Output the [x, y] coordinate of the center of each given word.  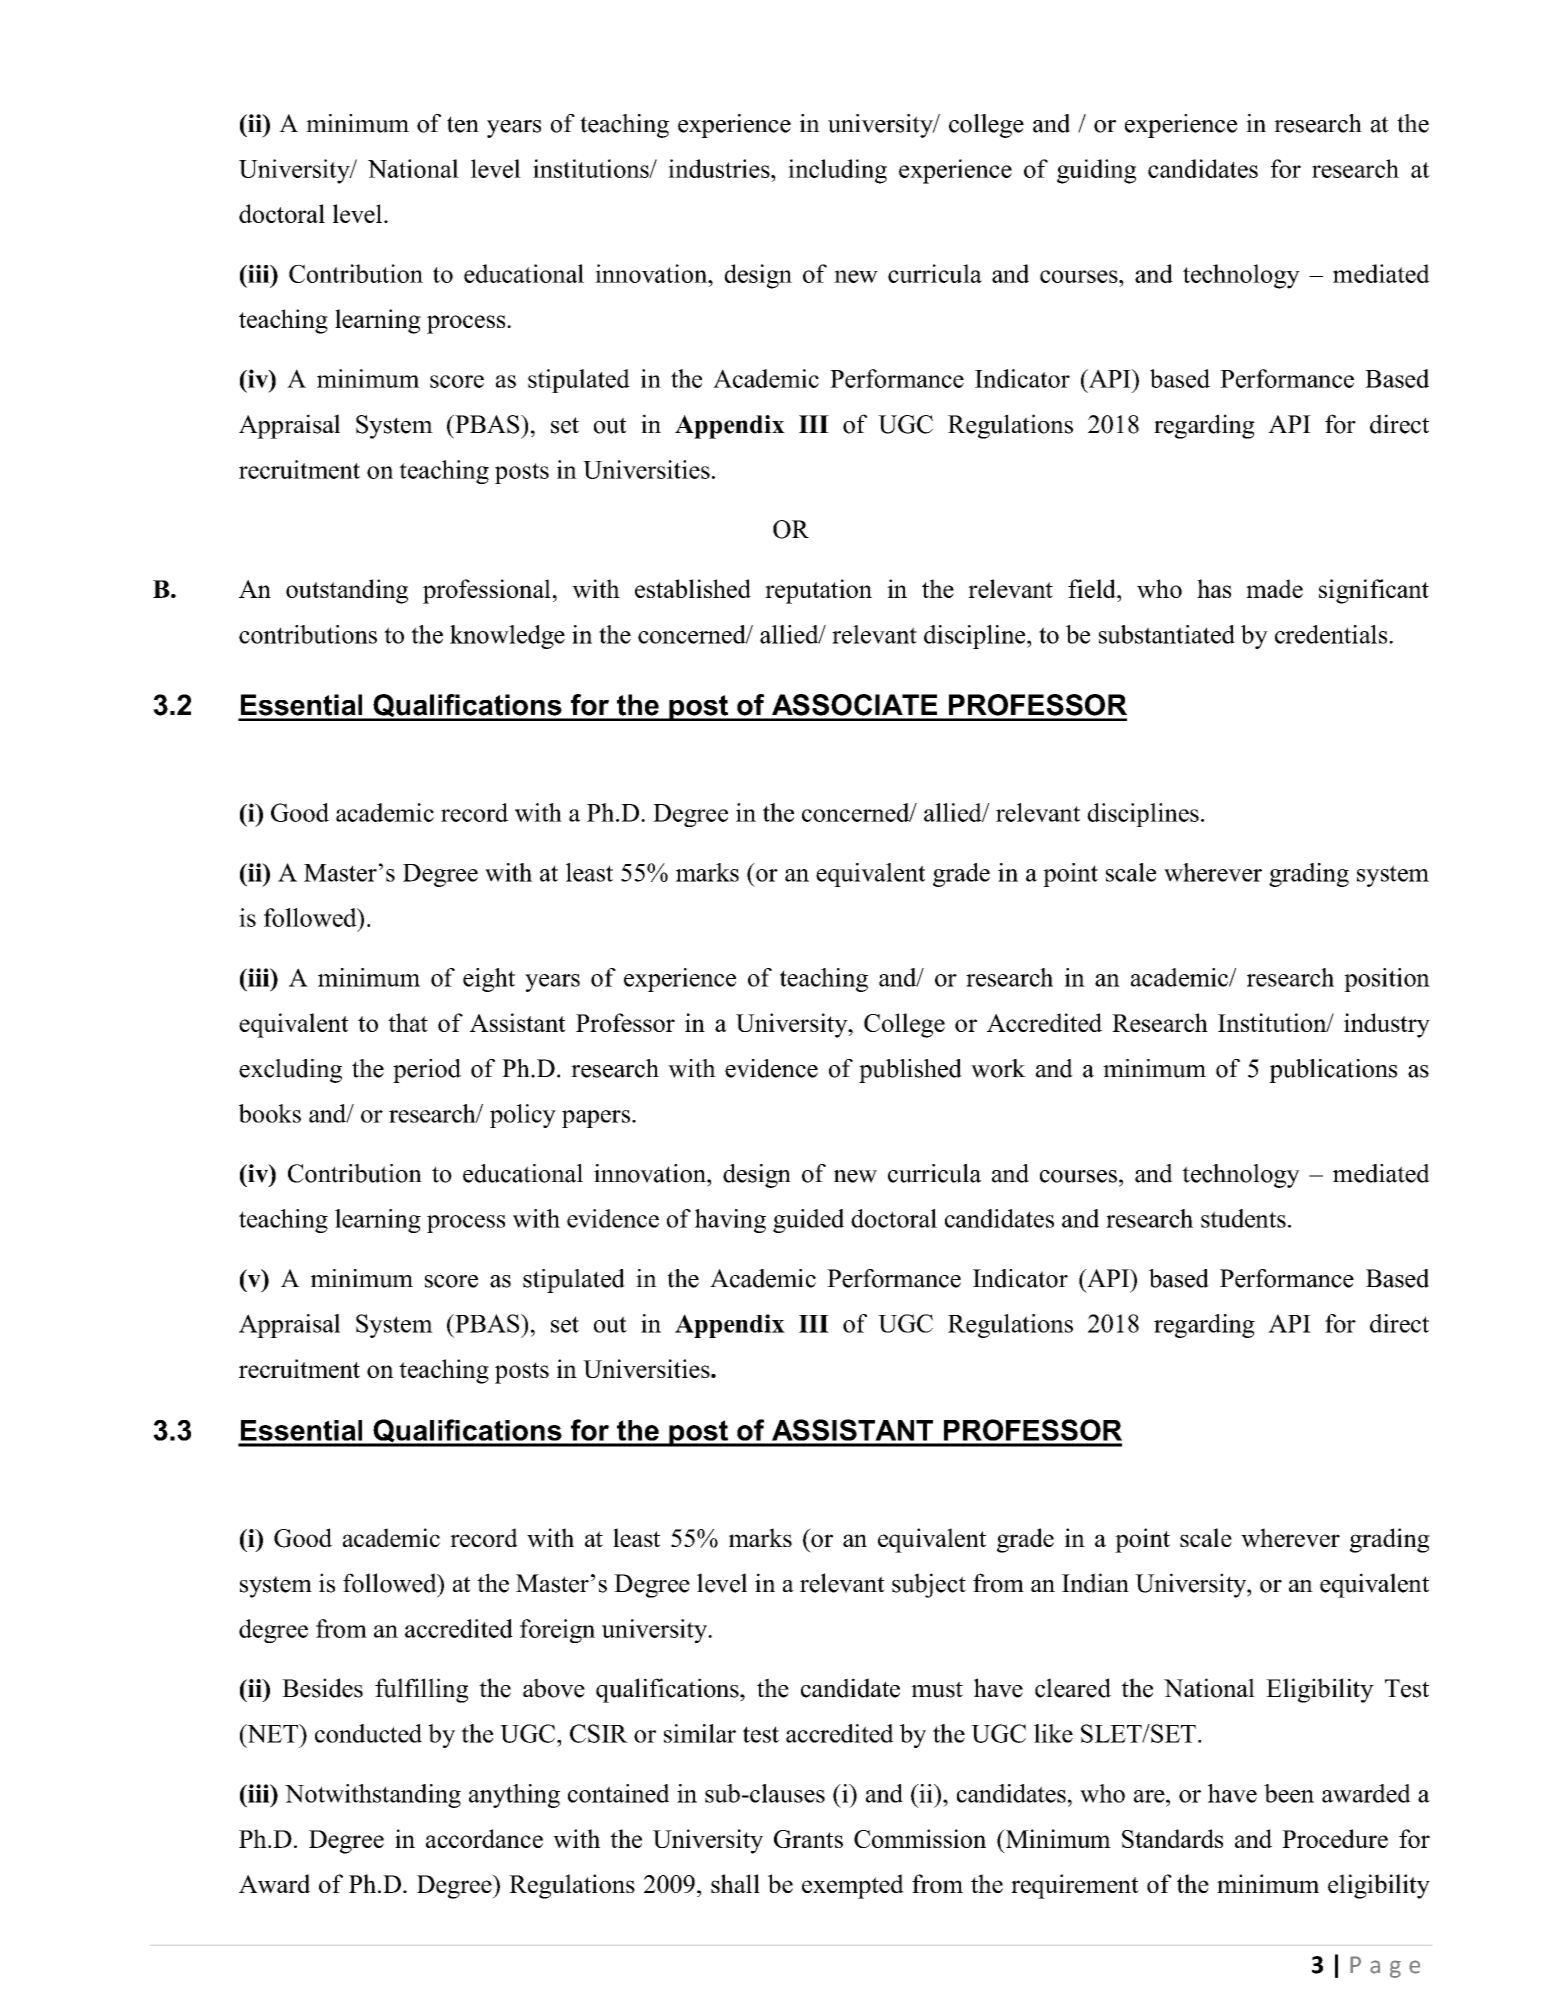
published [910, 1071]
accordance [484, 1838]
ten [463, 124]
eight [489, 980]
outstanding [347, 591]
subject [929, 1585]
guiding [1096, 171]
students [1243, 1218]
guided [808, 1221]
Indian [1095, 1583]
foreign [557, 1631]
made [1274, 588]
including [837, 171]
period [427, 1071]
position [1387, 980]
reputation [818, 591]
